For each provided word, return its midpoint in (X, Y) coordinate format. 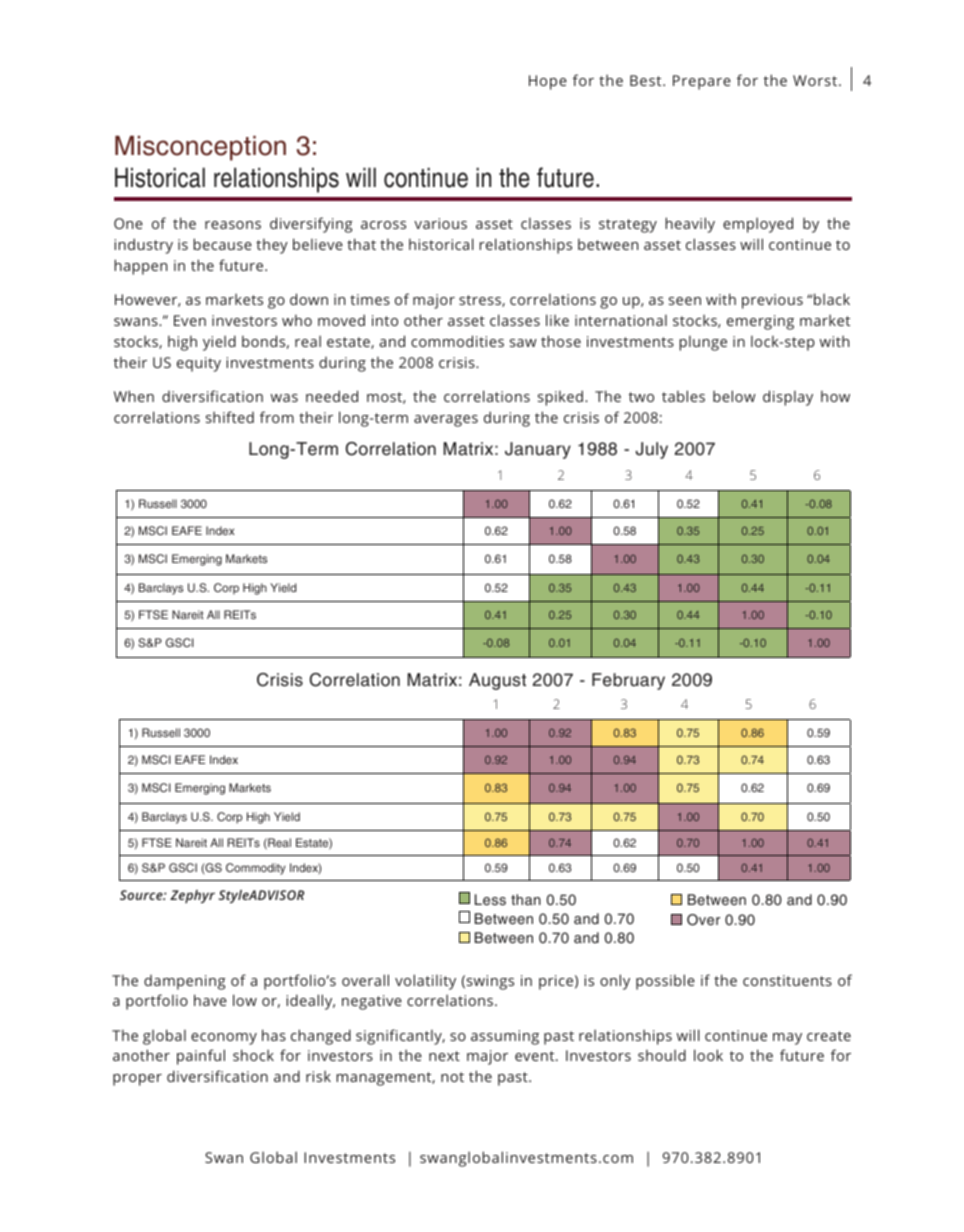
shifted (230, 417)
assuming (505, 1037)
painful (201, 1057)
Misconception (200, 148)
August (497, 681)
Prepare (702, 82)
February (628, 681)
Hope (548, 82)
